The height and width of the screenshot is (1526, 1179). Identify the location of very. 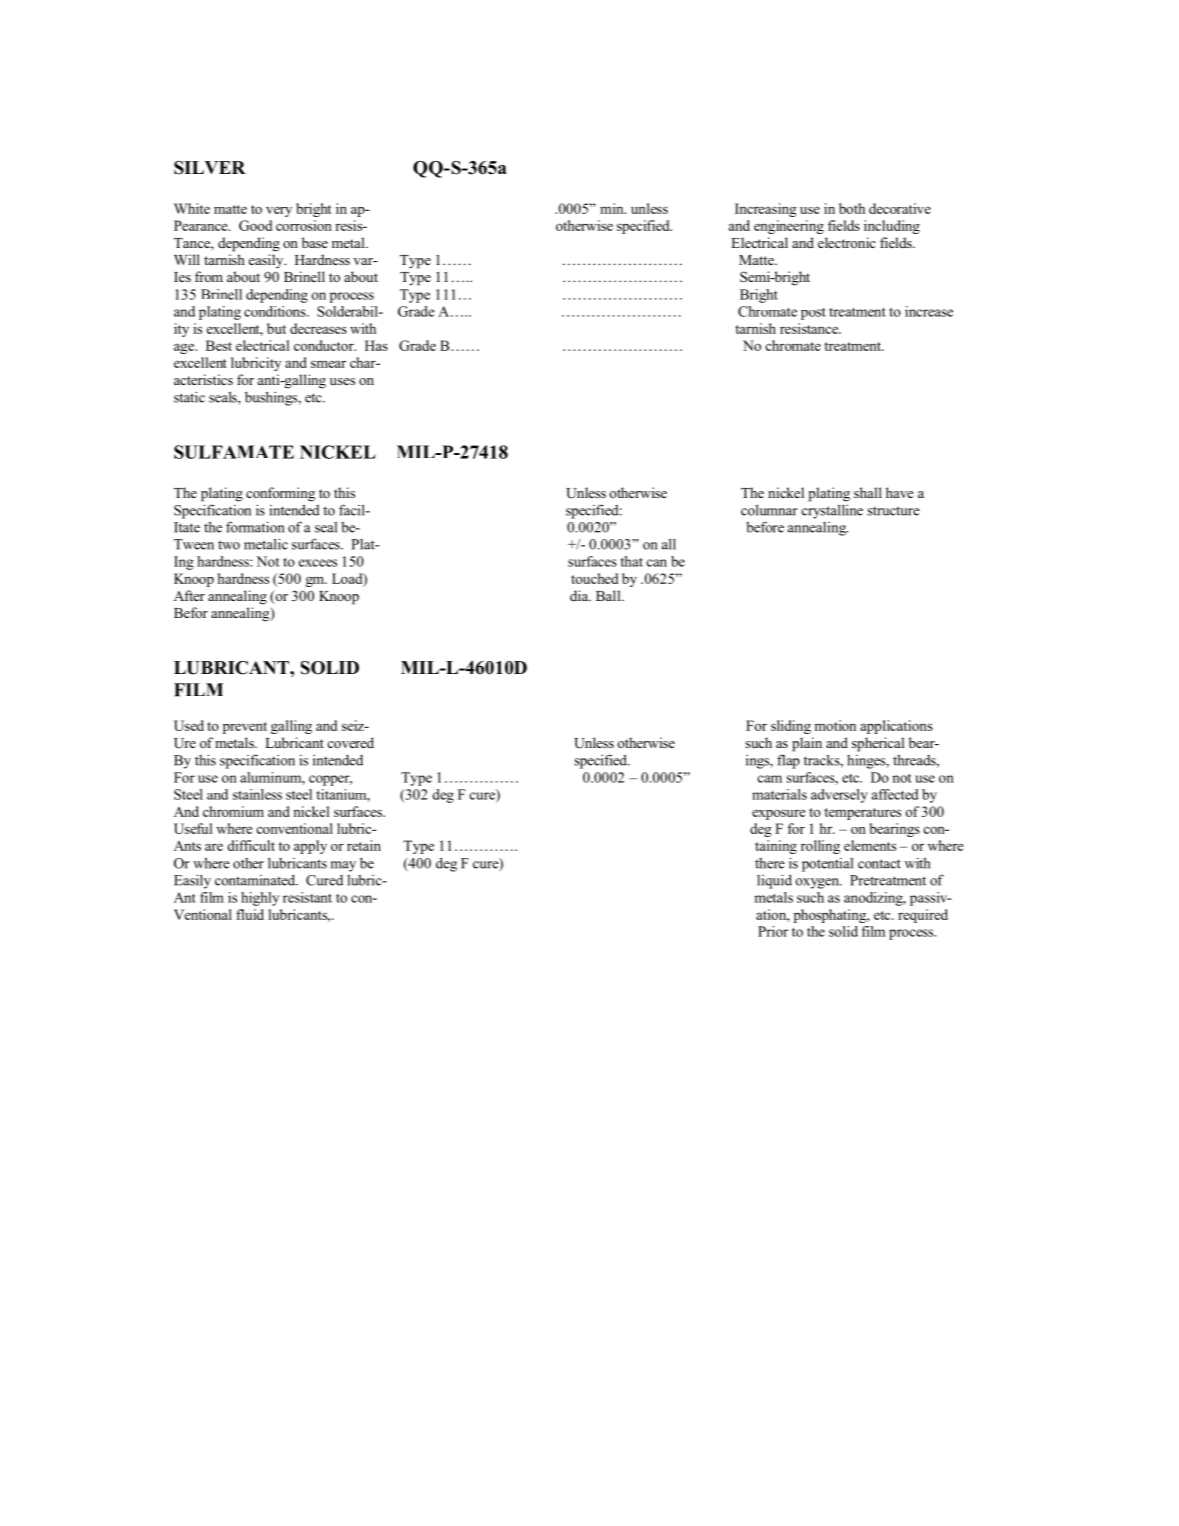
(279, 211).
